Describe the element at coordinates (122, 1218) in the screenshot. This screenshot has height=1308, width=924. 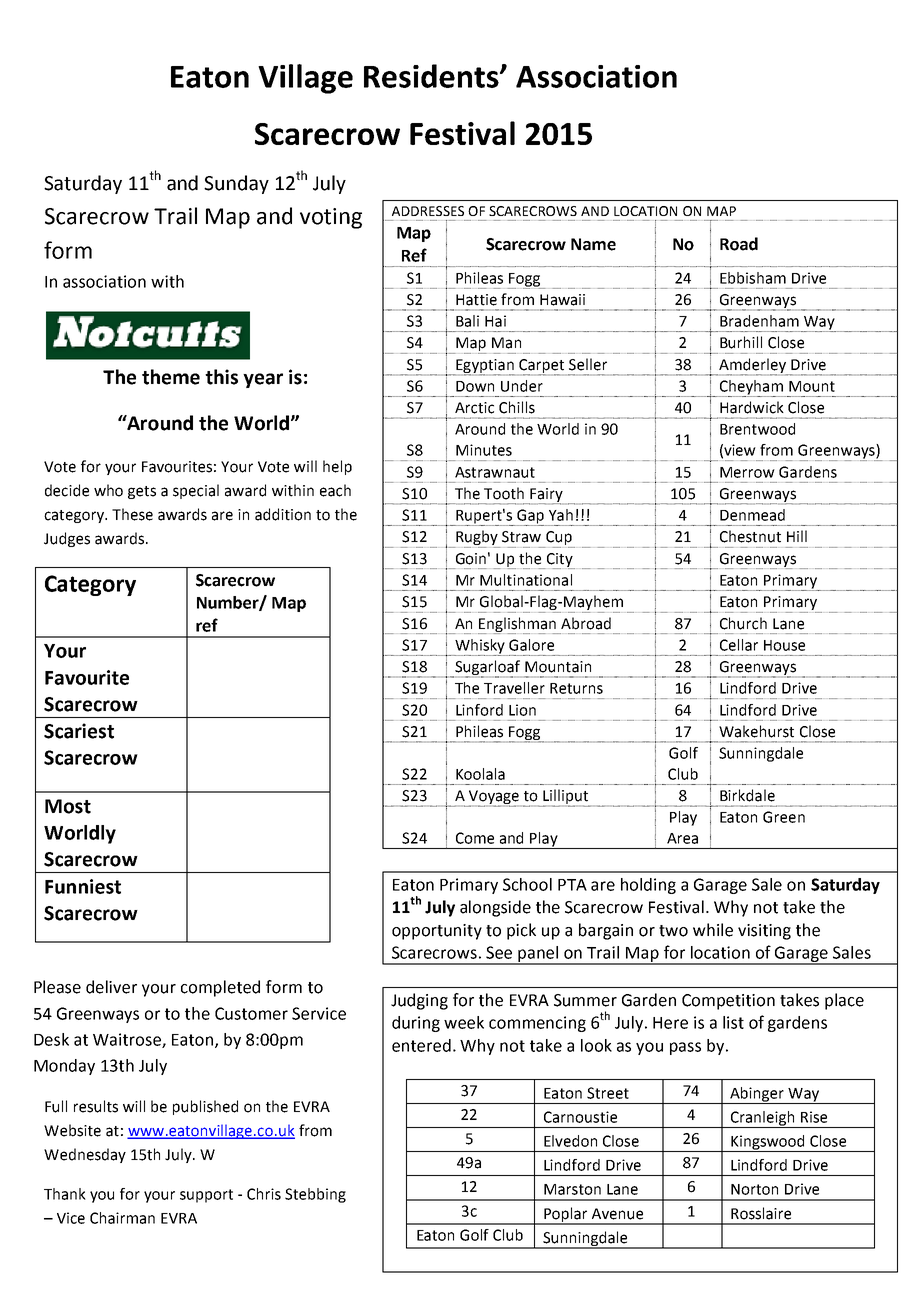
I see `Chairman` at that location.
